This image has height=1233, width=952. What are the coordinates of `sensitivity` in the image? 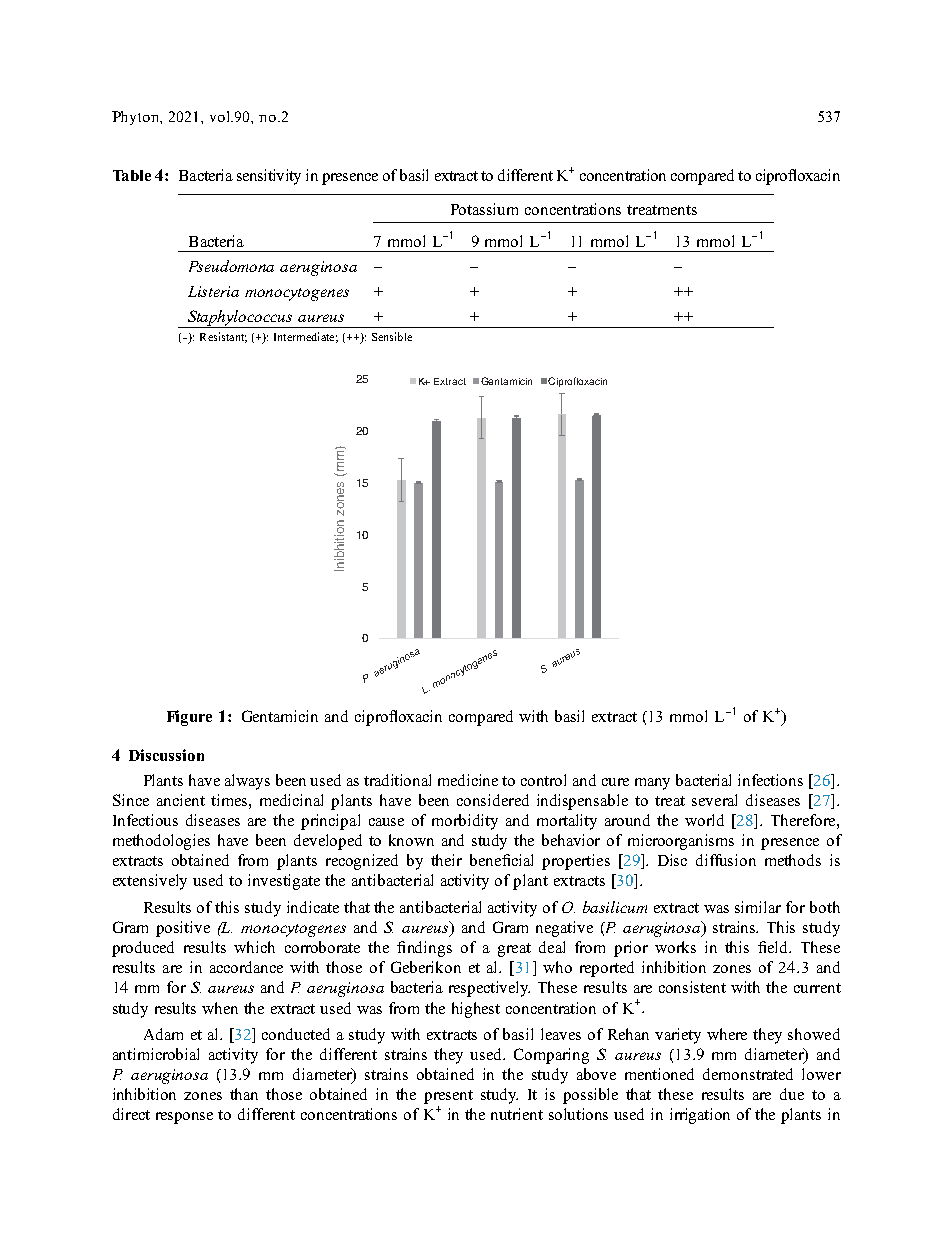 It's located at (269, 177).
